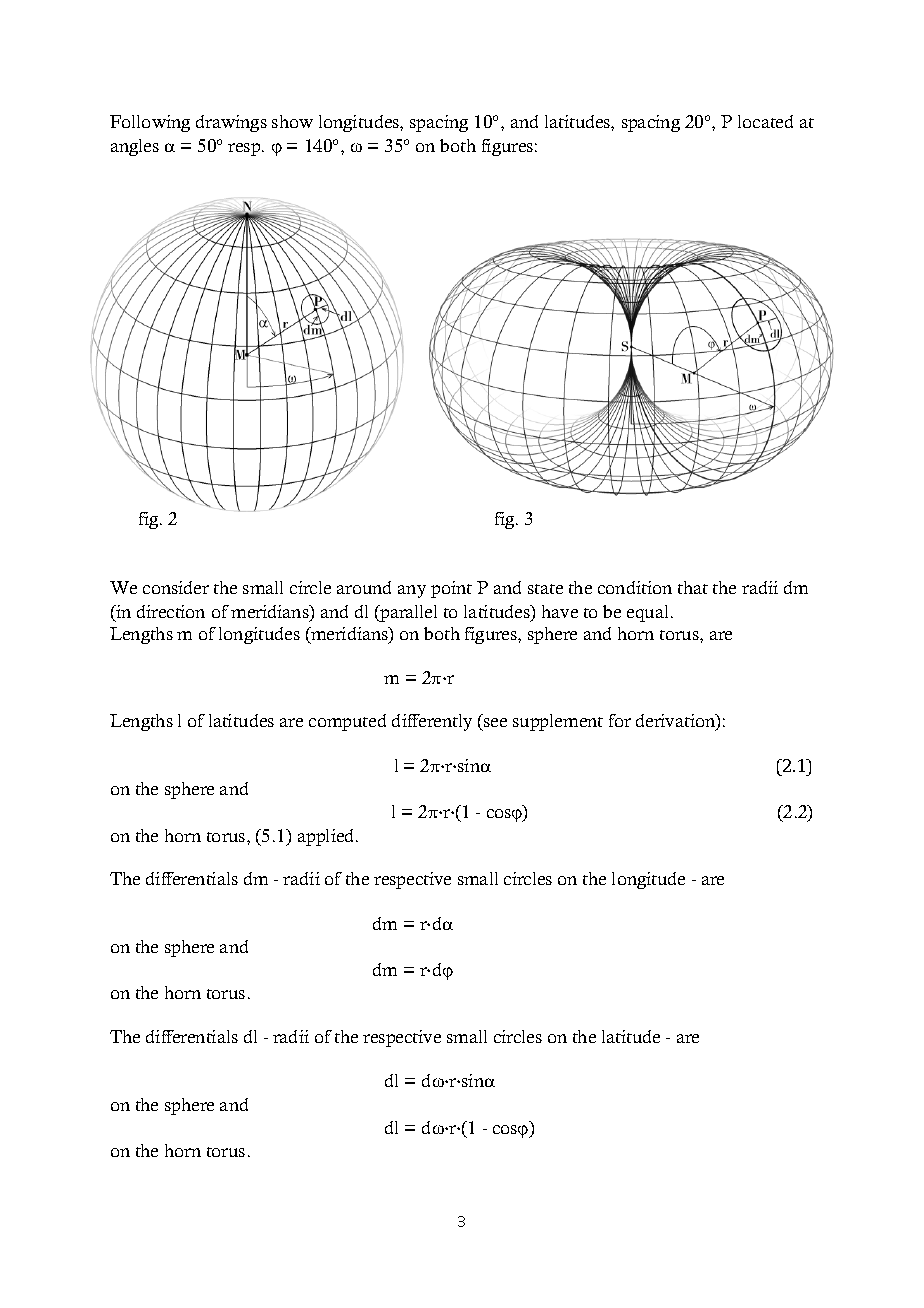 The width and height of the screenshot is (924, 1308). I want to click on consider, so click(176, 587).
